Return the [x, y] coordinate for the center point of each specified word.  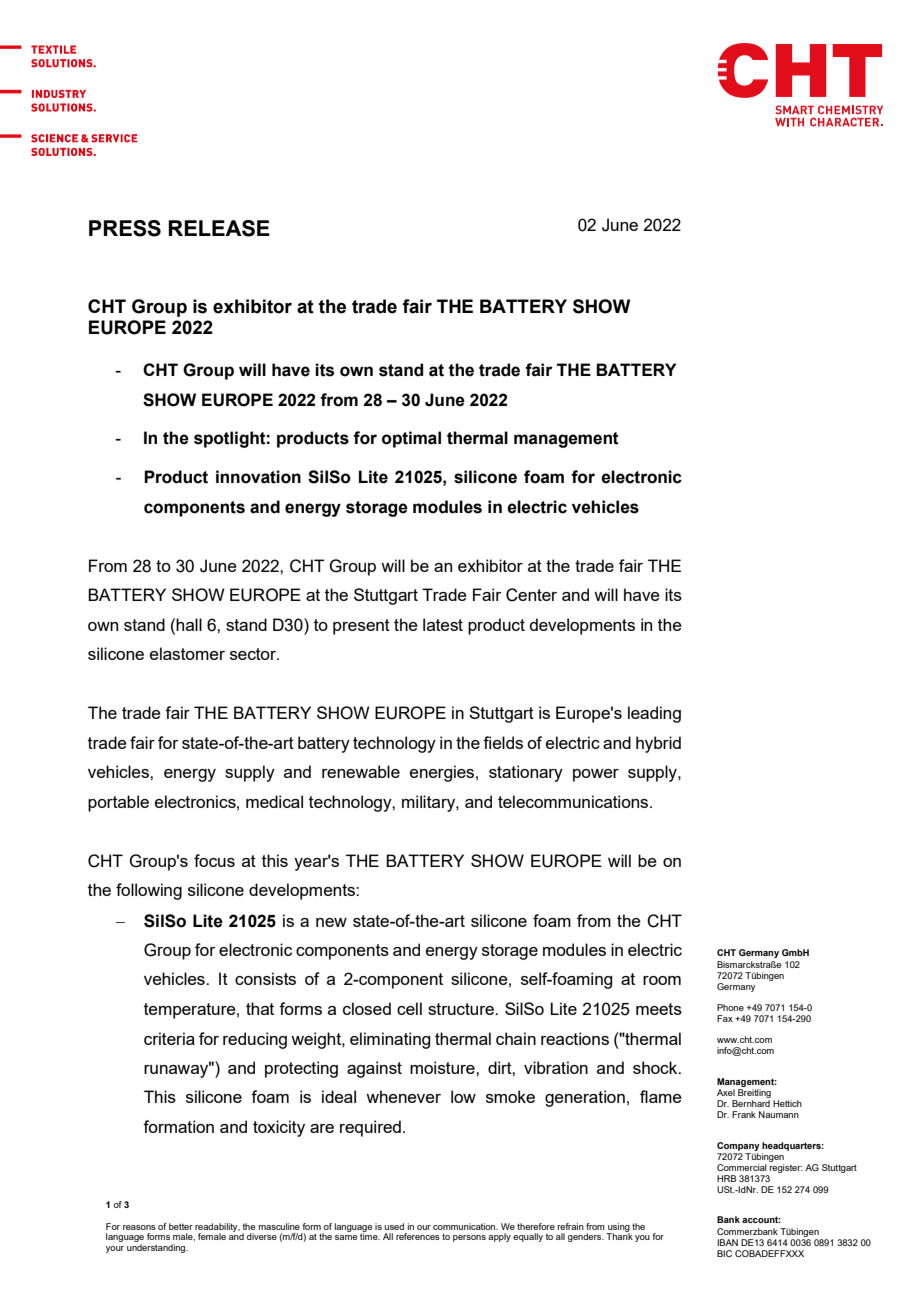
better [181, 1226]
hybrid [658, 744]
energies [442, 773]
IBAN [727, 1242]
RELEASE [219, 228]
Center [531, 595]
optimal [411, 439]
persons [469, 1238]
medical [274, 801]
